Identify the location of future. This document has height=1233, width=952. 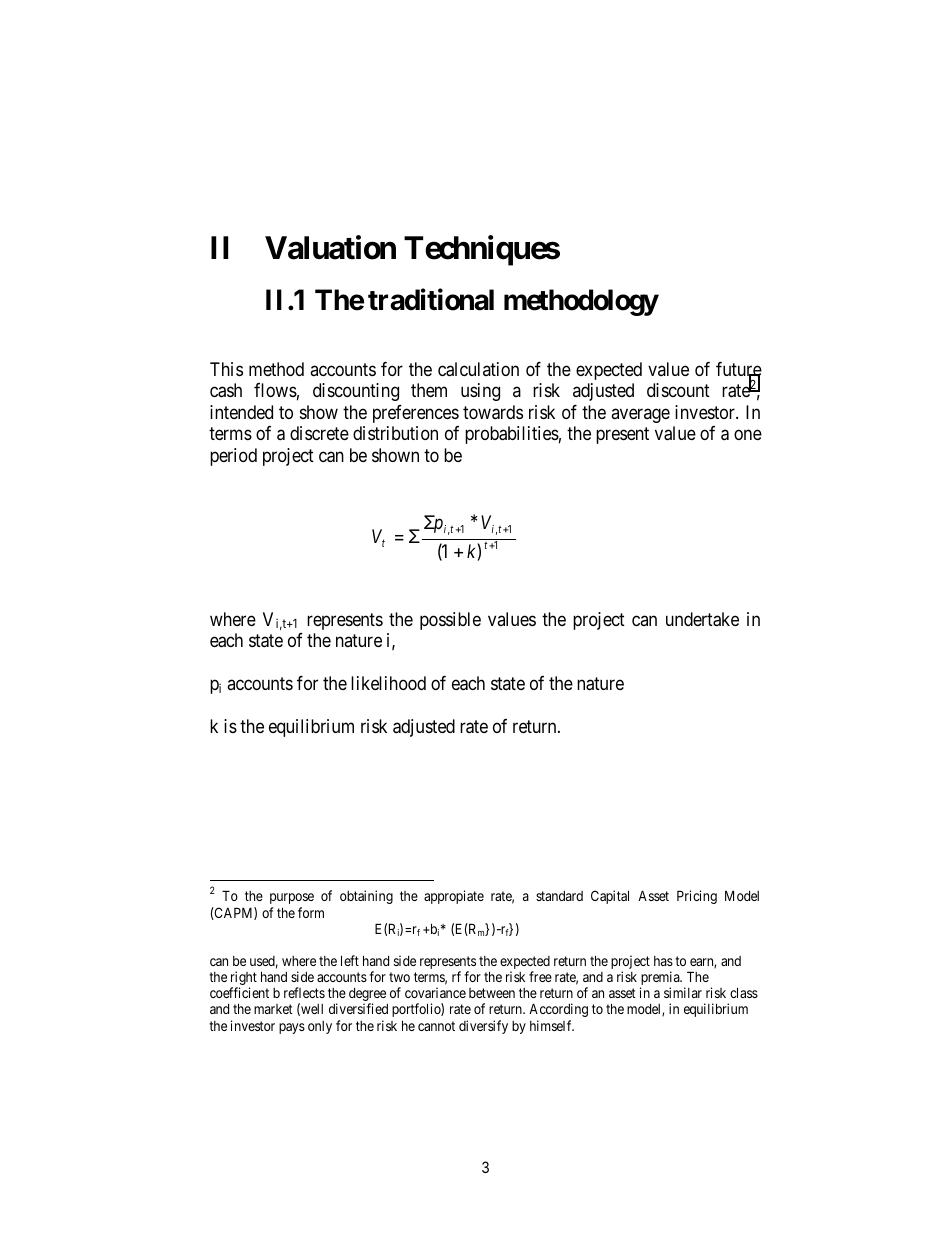
(739, 370).
